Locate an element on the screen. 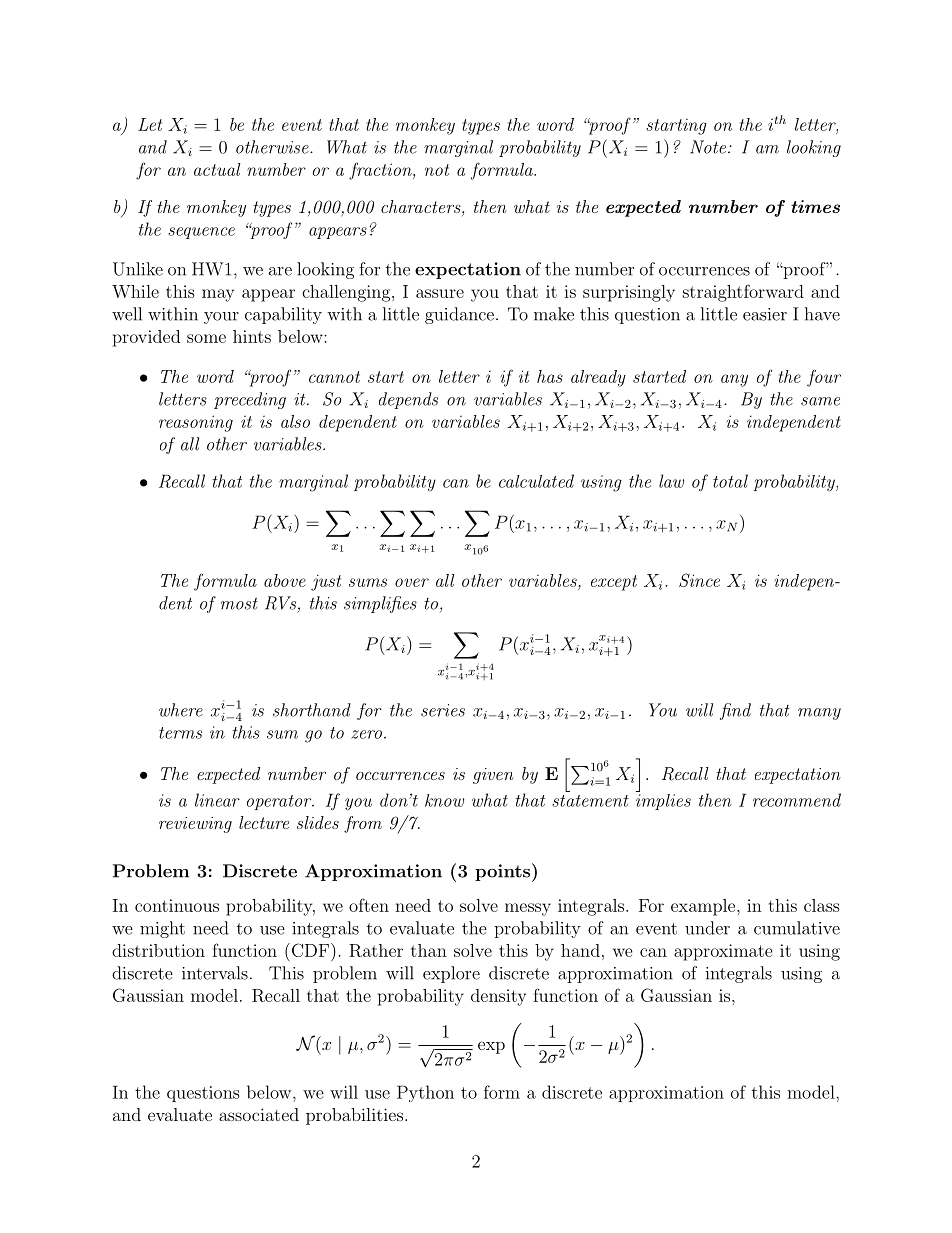 This screenshot has width=952, height=1233. Python is located at coordinates (425, 1093).
